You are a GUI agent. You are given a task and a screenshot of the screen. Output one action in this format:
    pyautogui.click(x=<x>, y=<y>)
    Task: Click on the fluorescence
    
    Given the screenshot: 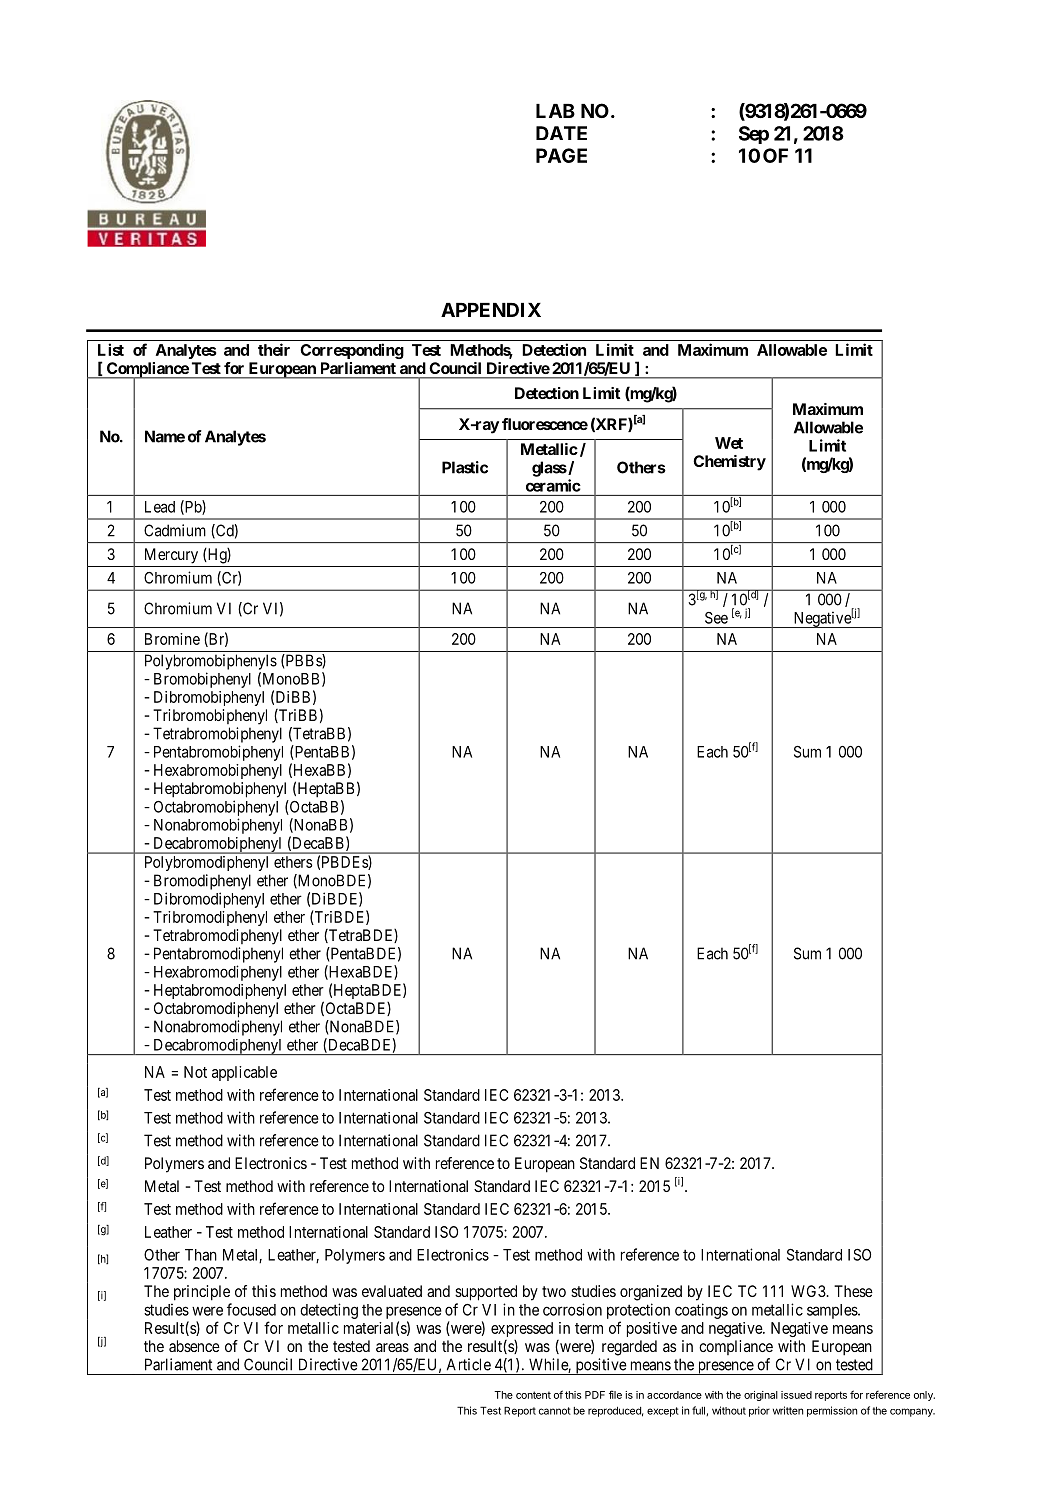 What is the action you would take?
    pyautogui.click(x=545, y=424)
